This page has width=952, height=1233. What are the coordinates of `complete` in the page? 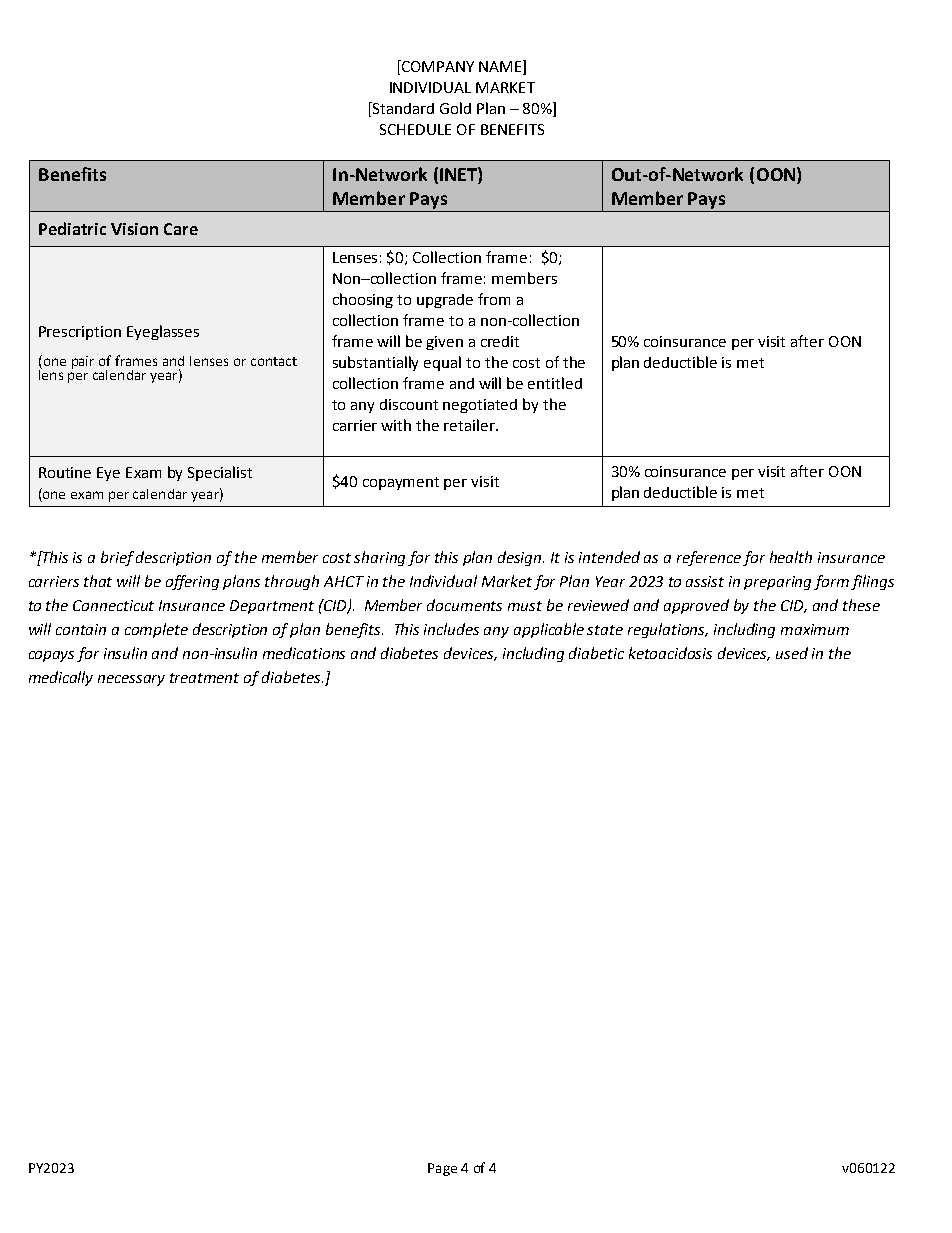 It's located at (156, 630).
